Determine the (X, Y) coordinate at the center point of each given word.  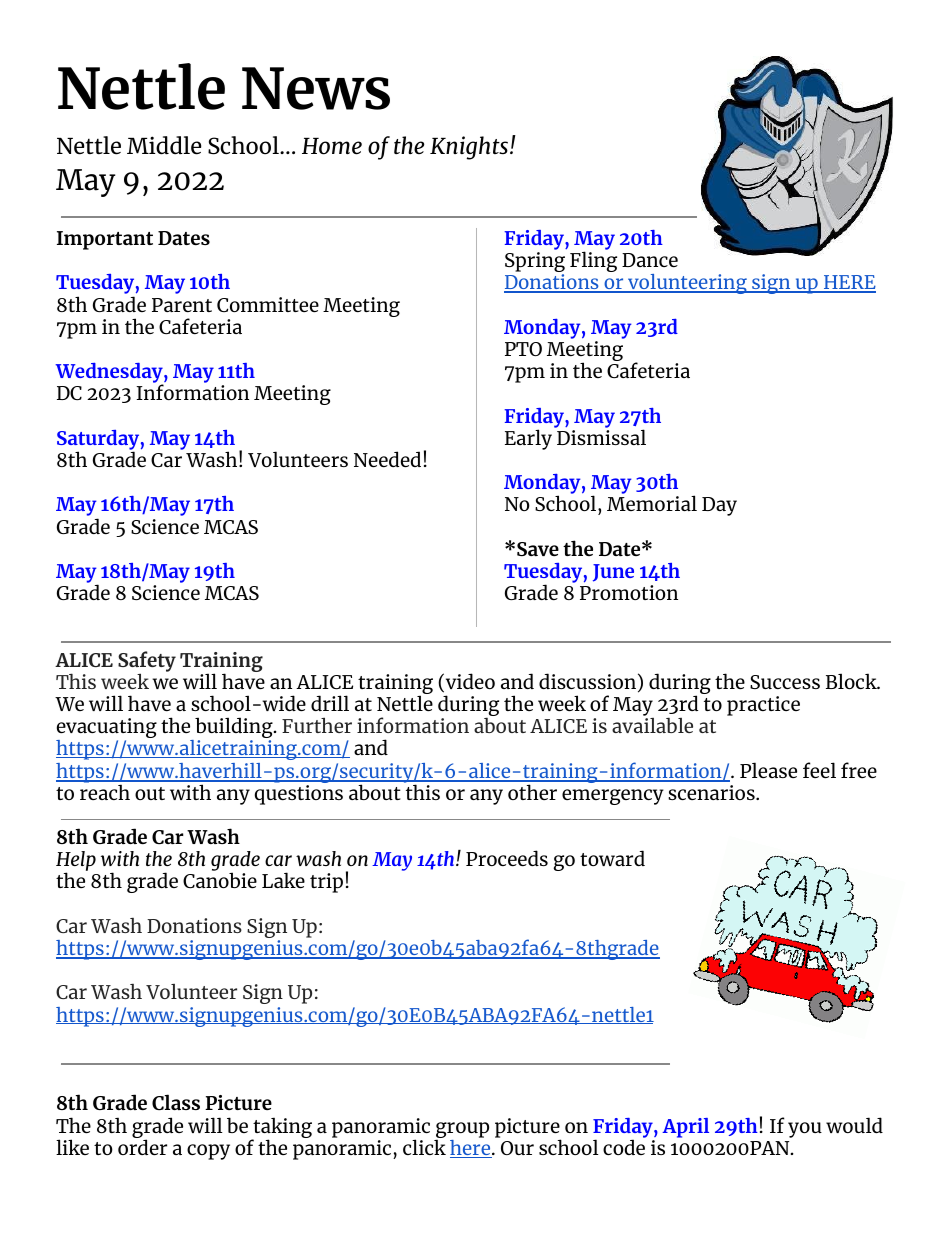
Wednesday (110, 374)
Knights (469, 148)
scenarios (712, 792)
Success (785, 682)
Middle (164, 145)
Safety (147, 662)
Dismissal (600, 436)
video (469, 682)
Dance (650, 260)
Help (76, 862)
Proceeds (507, 858)
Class (176, 1102)
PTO (523, 349)
